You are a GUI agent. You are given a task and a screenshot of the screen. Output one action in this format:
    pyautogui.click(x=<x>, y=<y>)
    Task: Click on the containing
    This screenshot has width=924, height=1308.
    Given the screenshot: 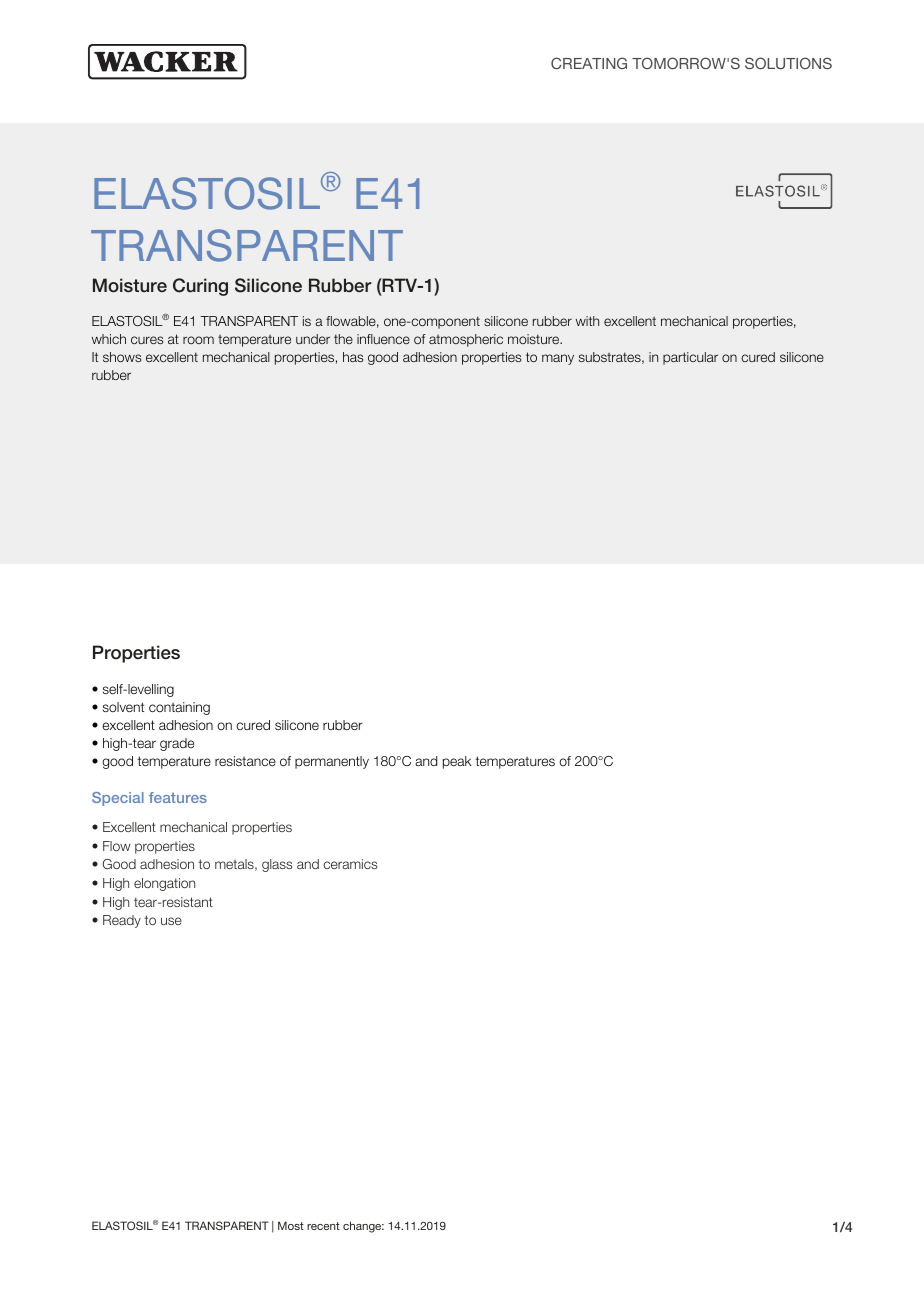 What is the action you would take?
    pyautogui.click(x=179, y=708)
